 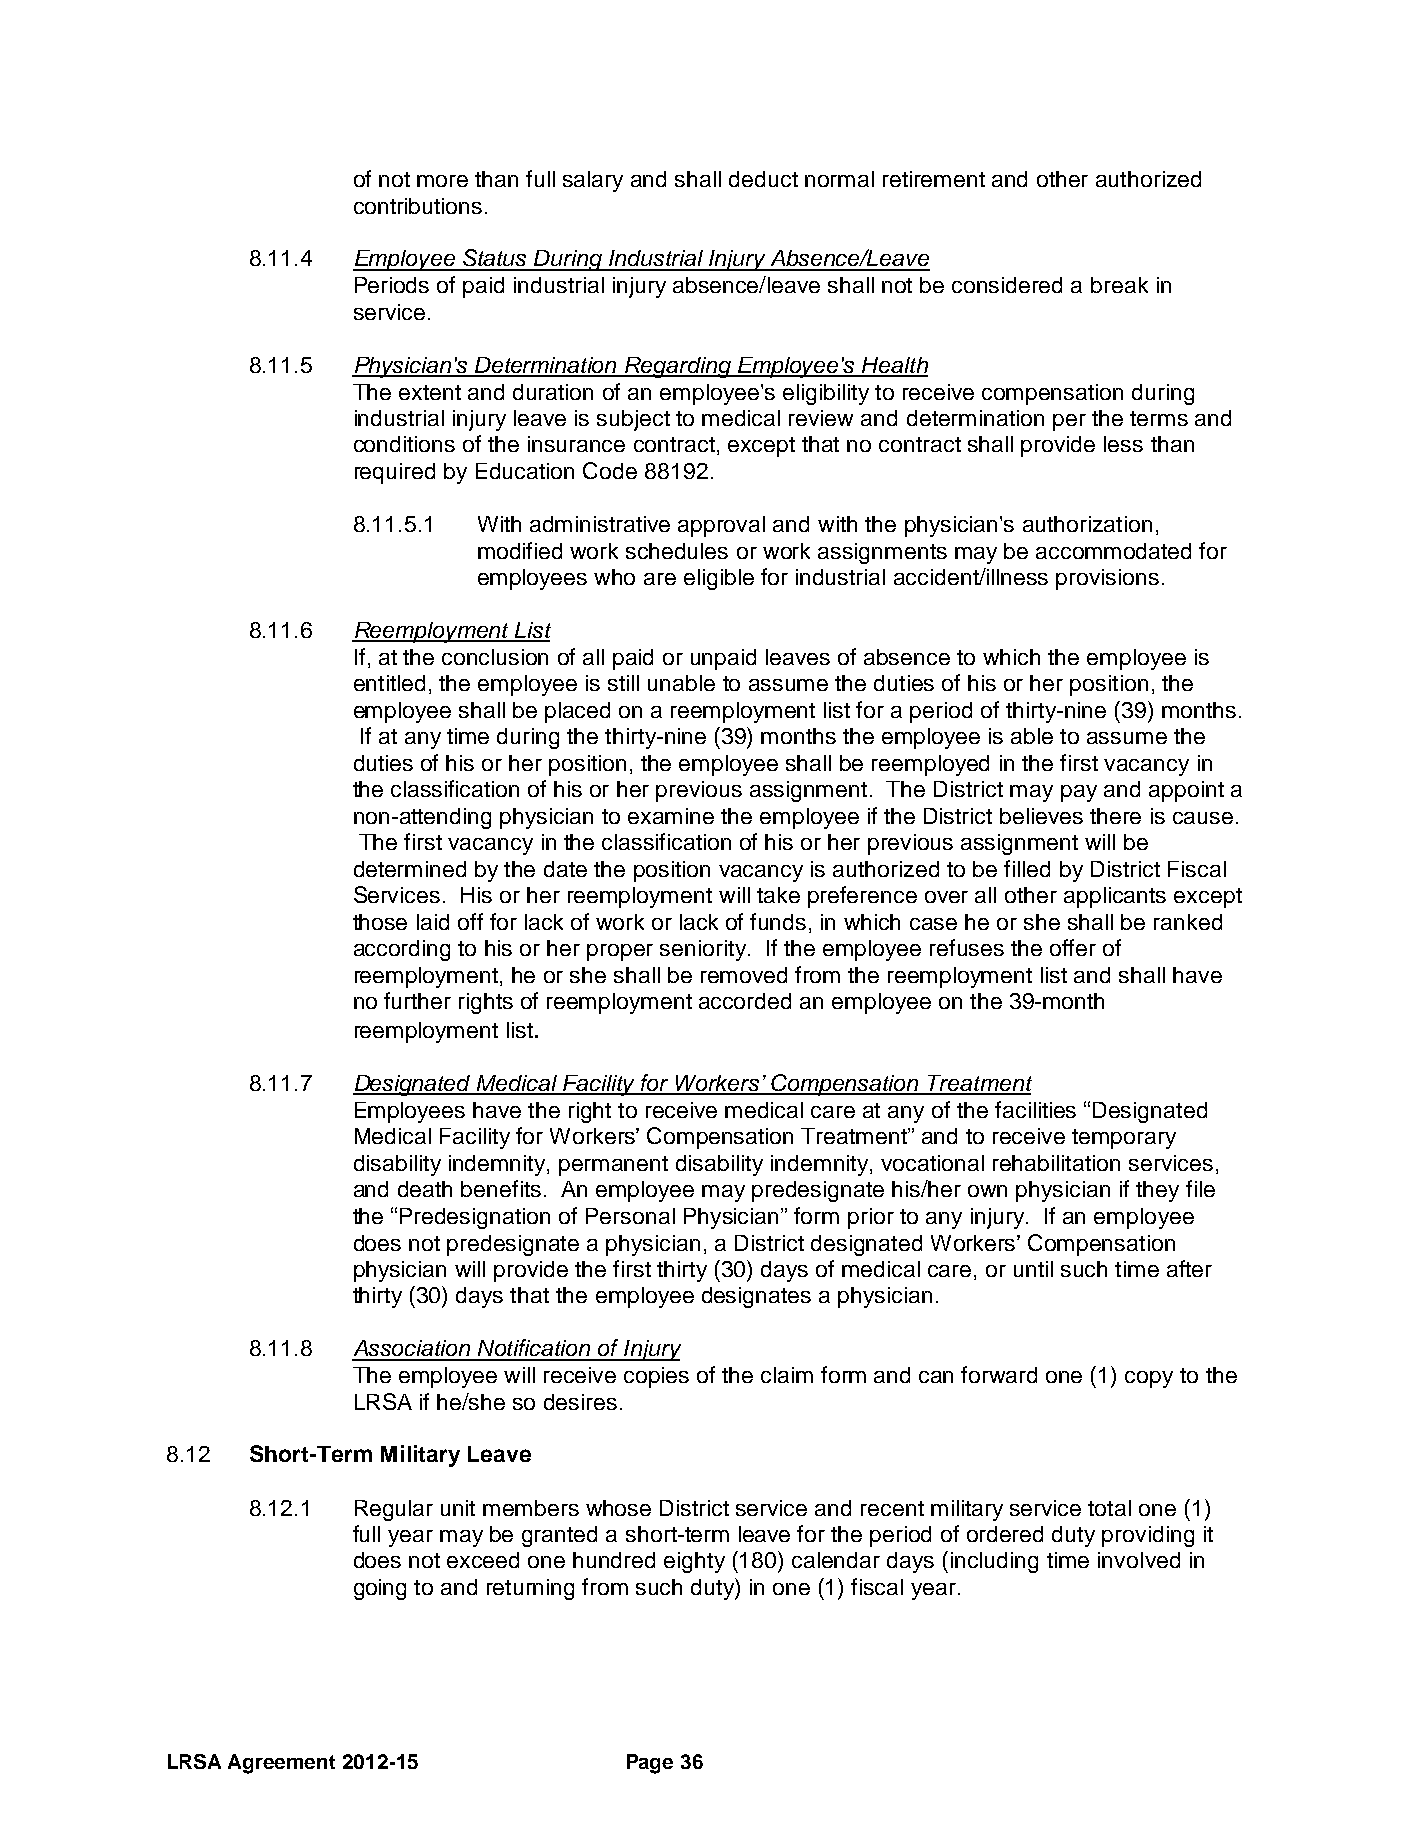 What do you see at coordinates (756, 1297) in the screenshot?
I see `designates` at bounding box center [756, 1297].
